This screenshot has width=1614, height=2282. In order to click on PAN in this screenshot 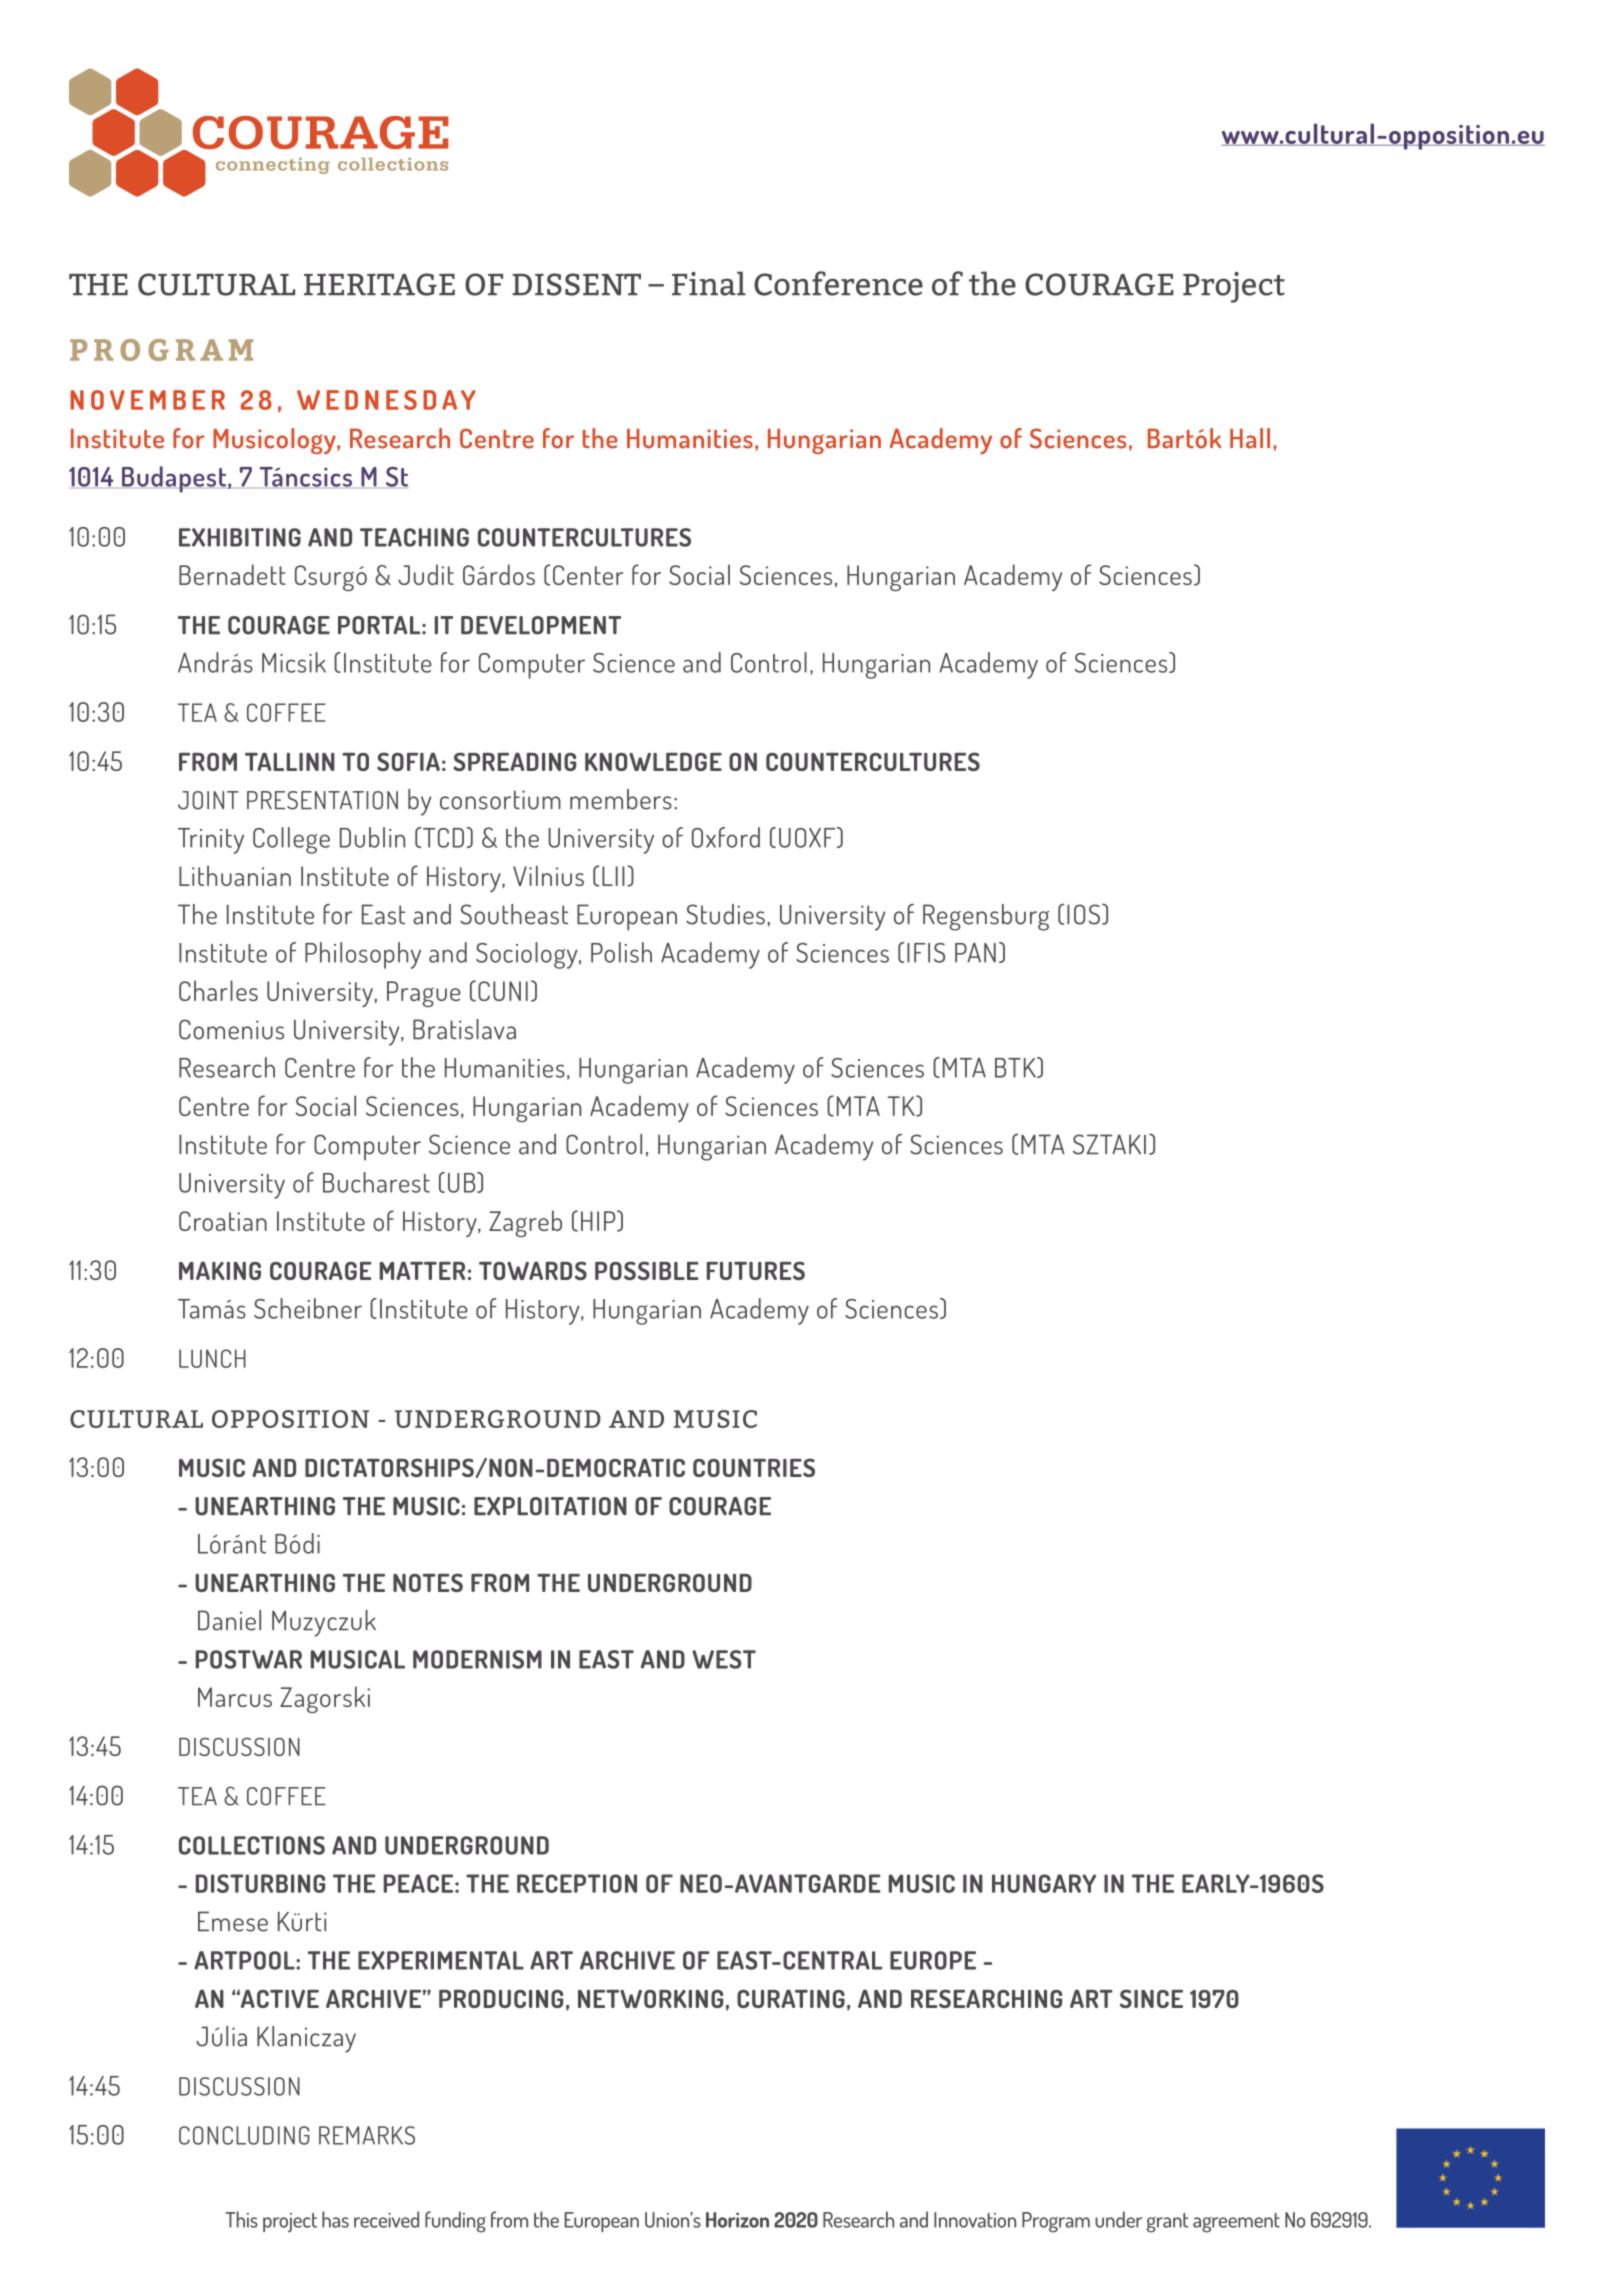, I will do `click(975, 953)`.
